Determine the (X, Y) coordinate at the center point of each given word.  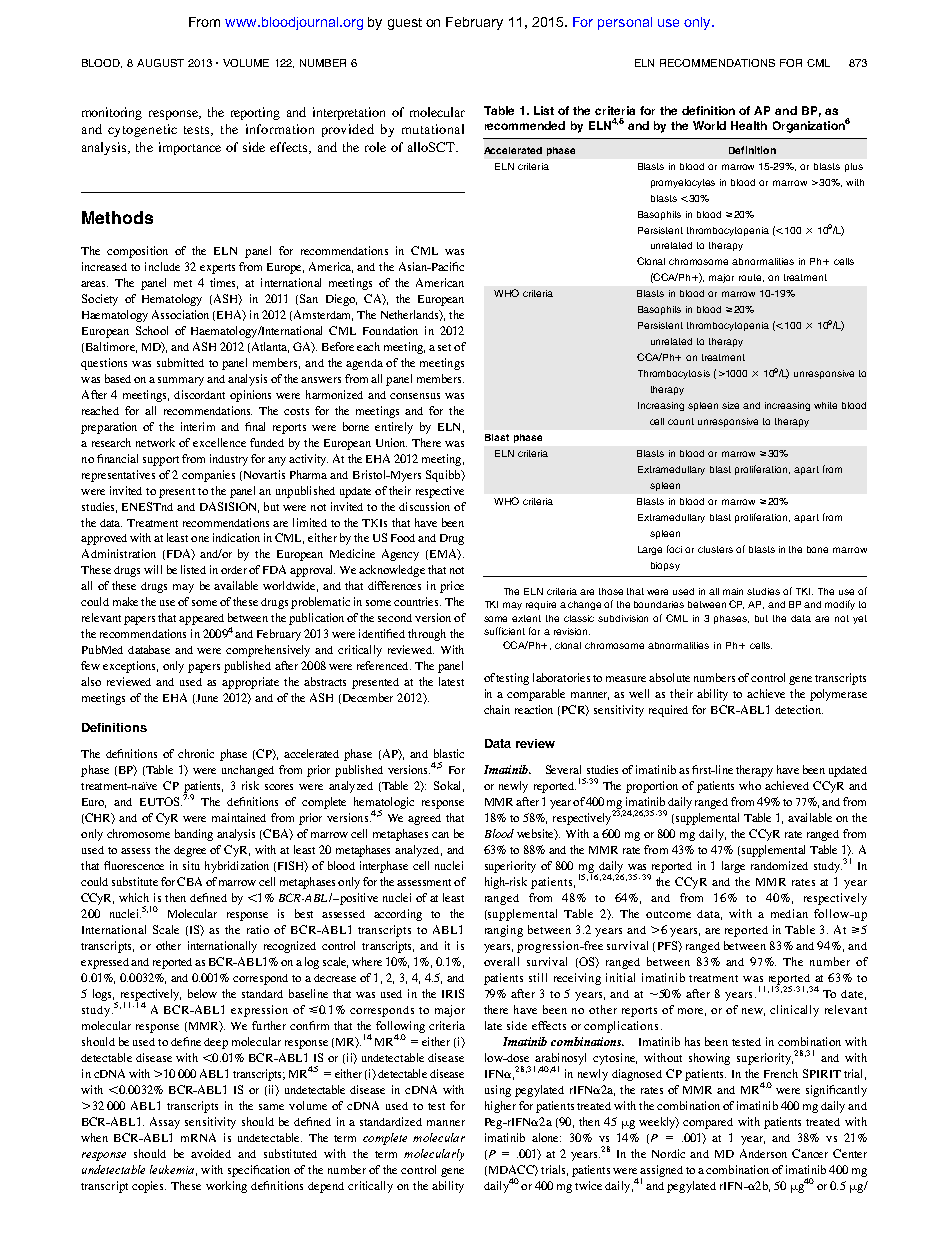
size (730, 405)
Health (749, 125)
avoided (211, 1153)
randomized (779, 865)
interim (198, 426)
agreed (424, 819)
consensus (415, 396)
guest (405, 24)
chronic (196, 753)
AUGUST (160, 63)
